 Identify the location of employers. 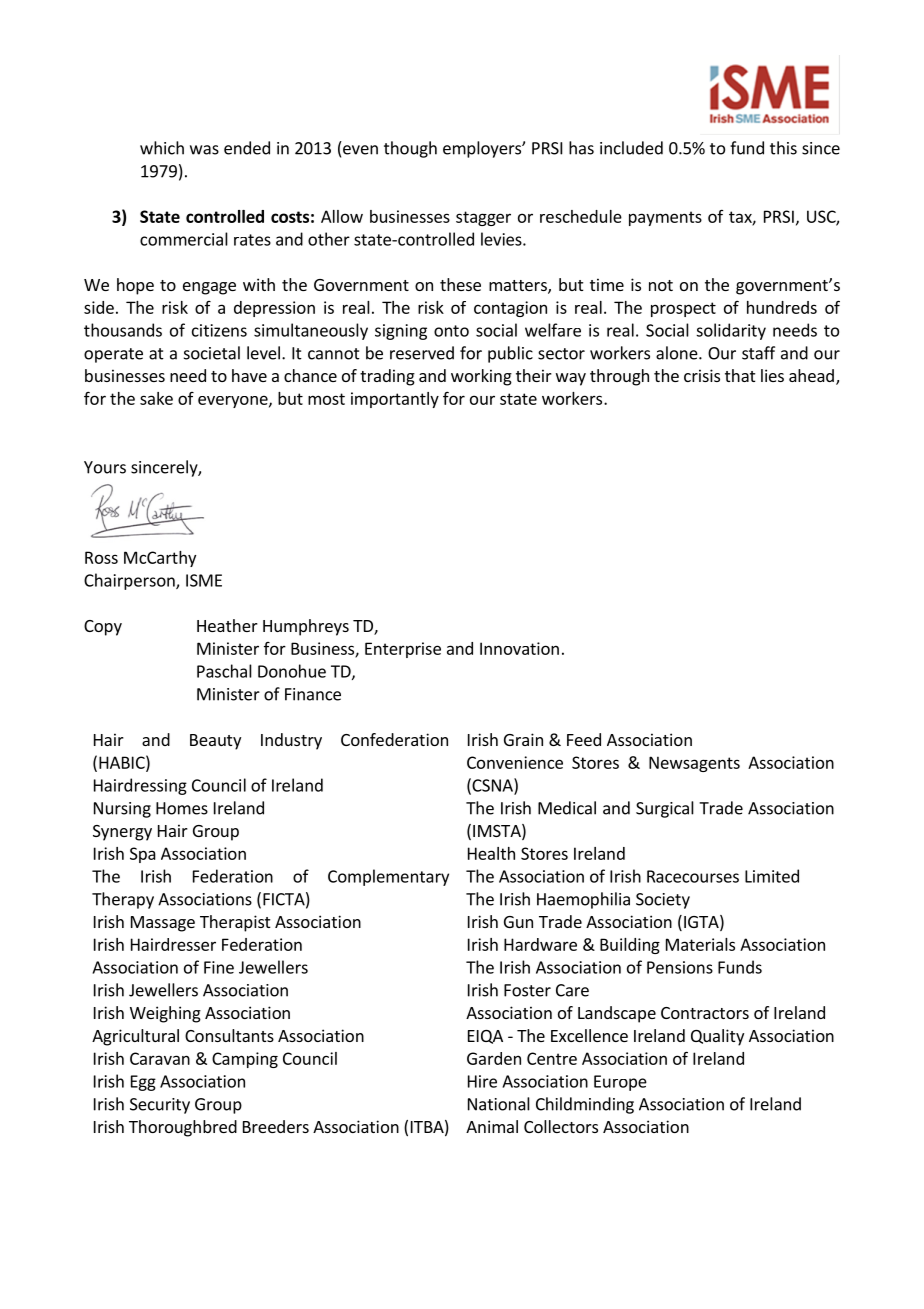
(483, 149).
